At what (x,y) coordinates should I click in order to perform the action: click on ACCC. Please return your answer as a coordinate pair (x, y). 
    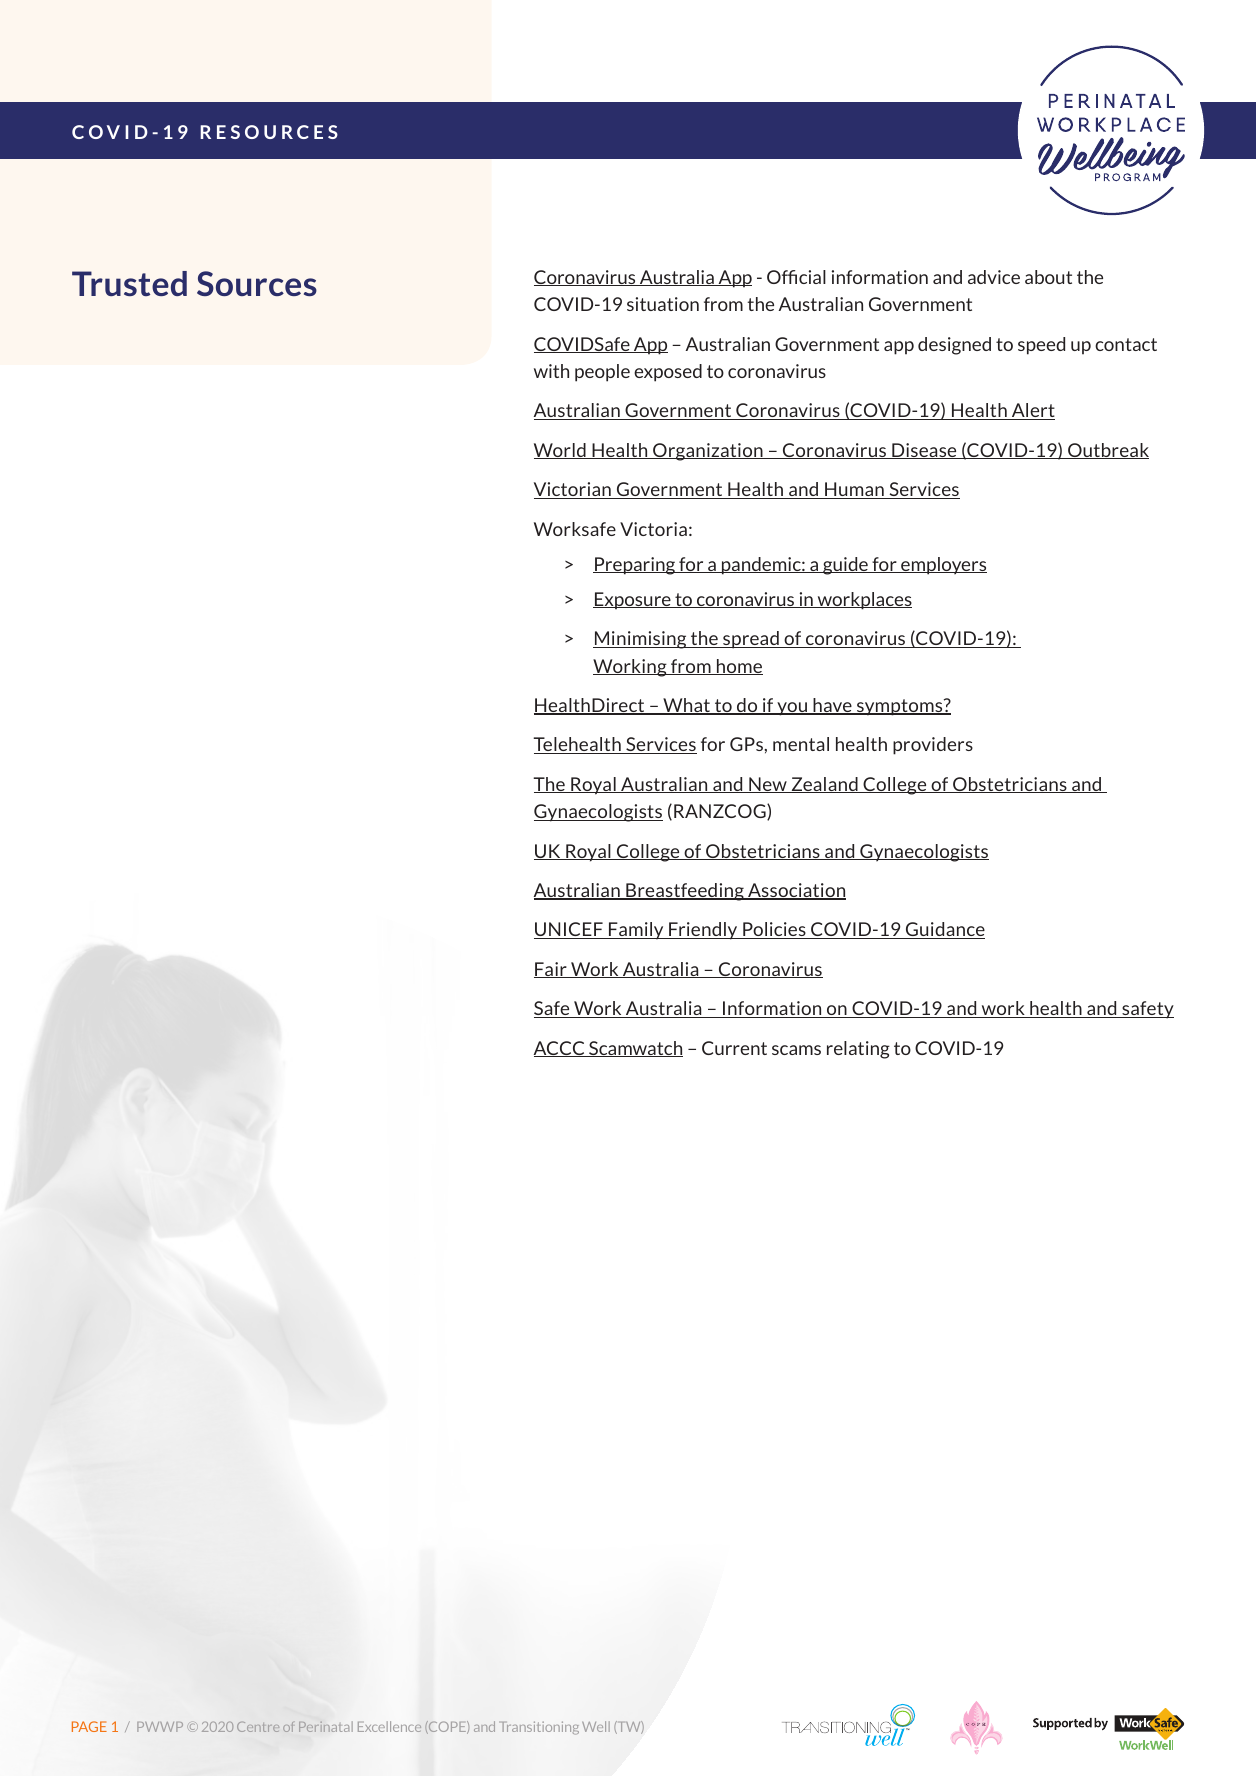
    Looking at the image, I should click on (560, 1049).
